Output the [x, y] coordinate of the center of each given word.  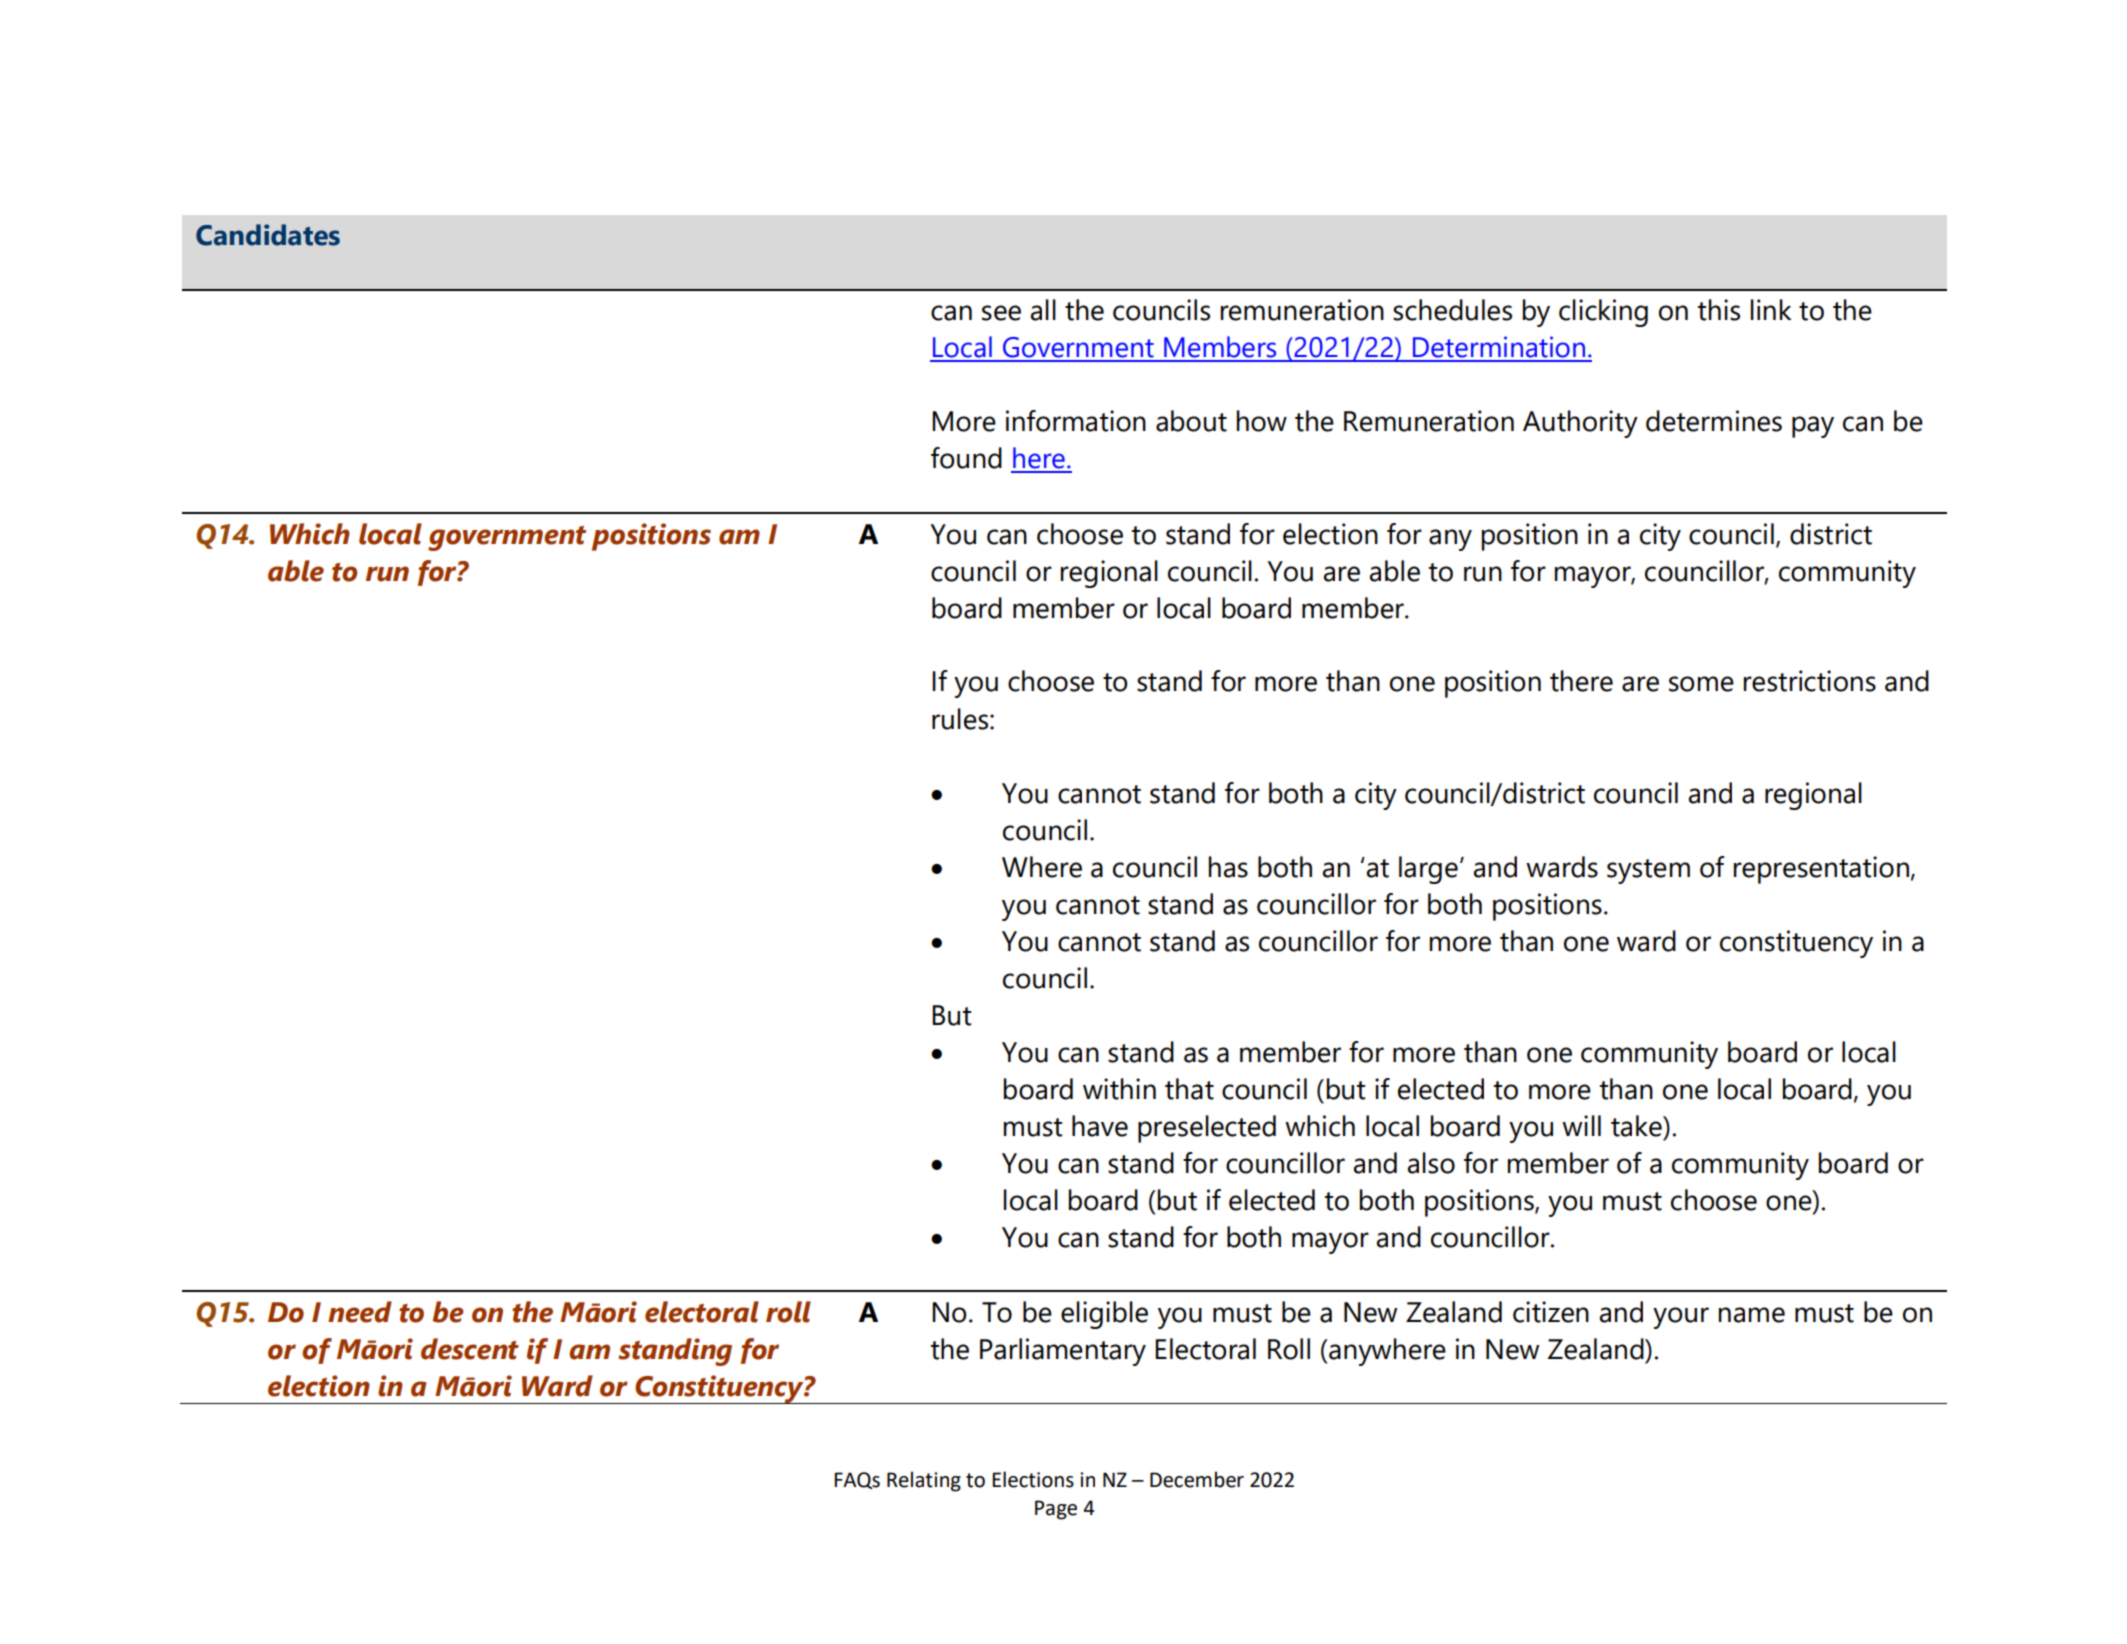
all [1043, 310]
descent [470, 1349]
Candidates [268, 235]
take [1637, 1126]
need [360, 1312]
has [1228, 867]
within [1119, 1089]
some [1701, 684]
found [966, 458]
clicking [1603, 313]
